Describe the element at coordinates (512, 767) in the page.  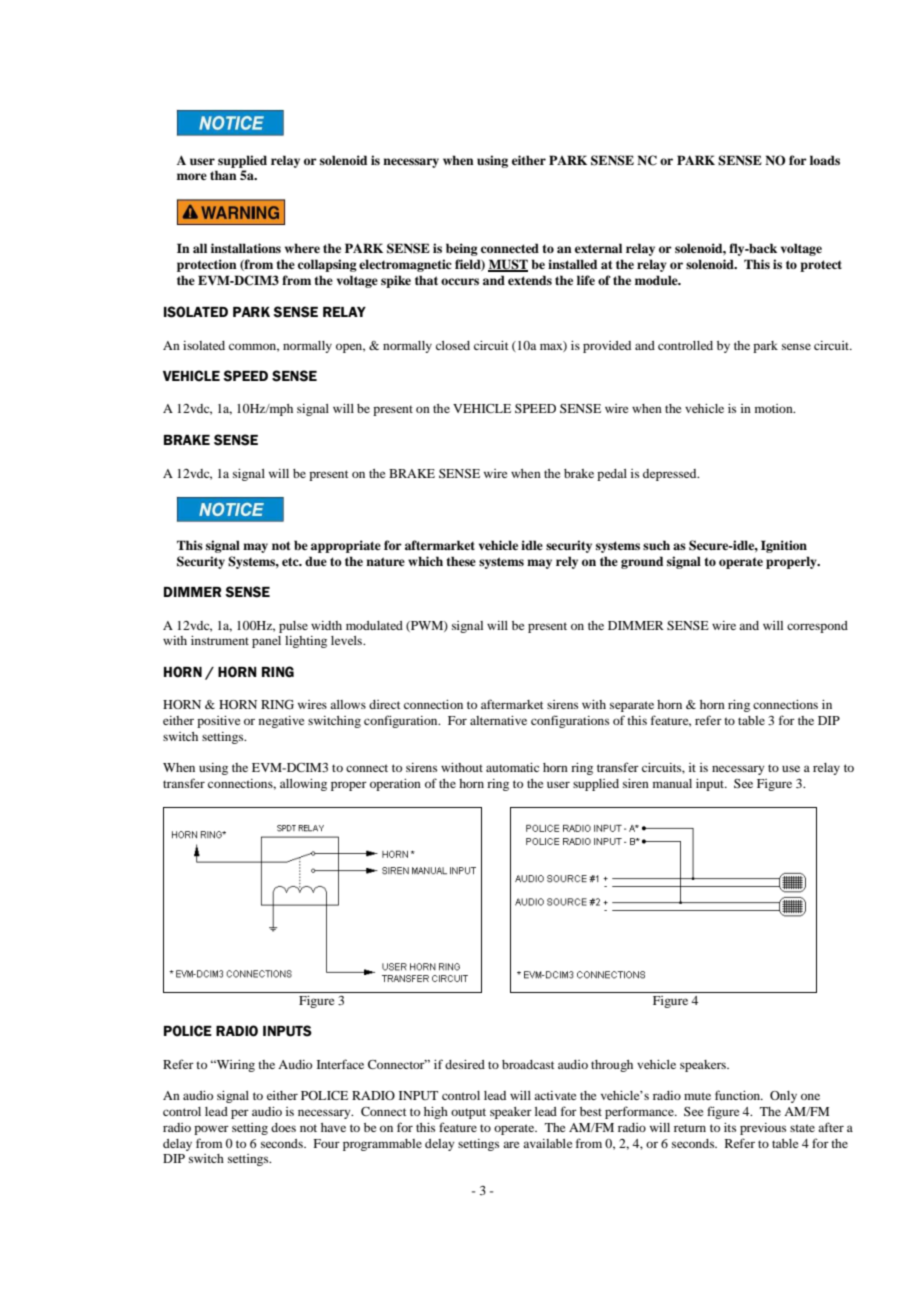
I see `automatic` at that location.
